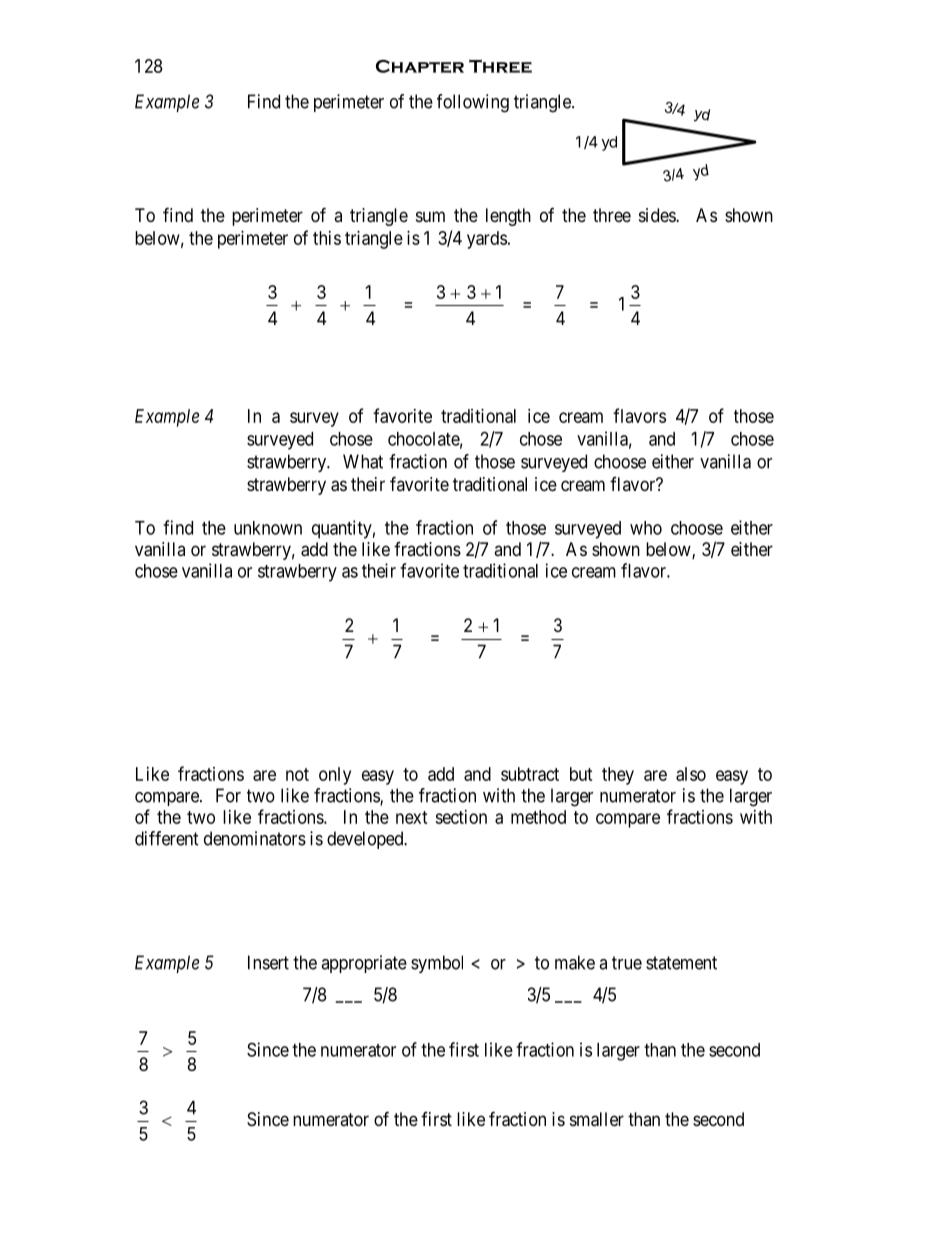 This document has height=1233, width=952. I want to click on this, so click(327, 238).
